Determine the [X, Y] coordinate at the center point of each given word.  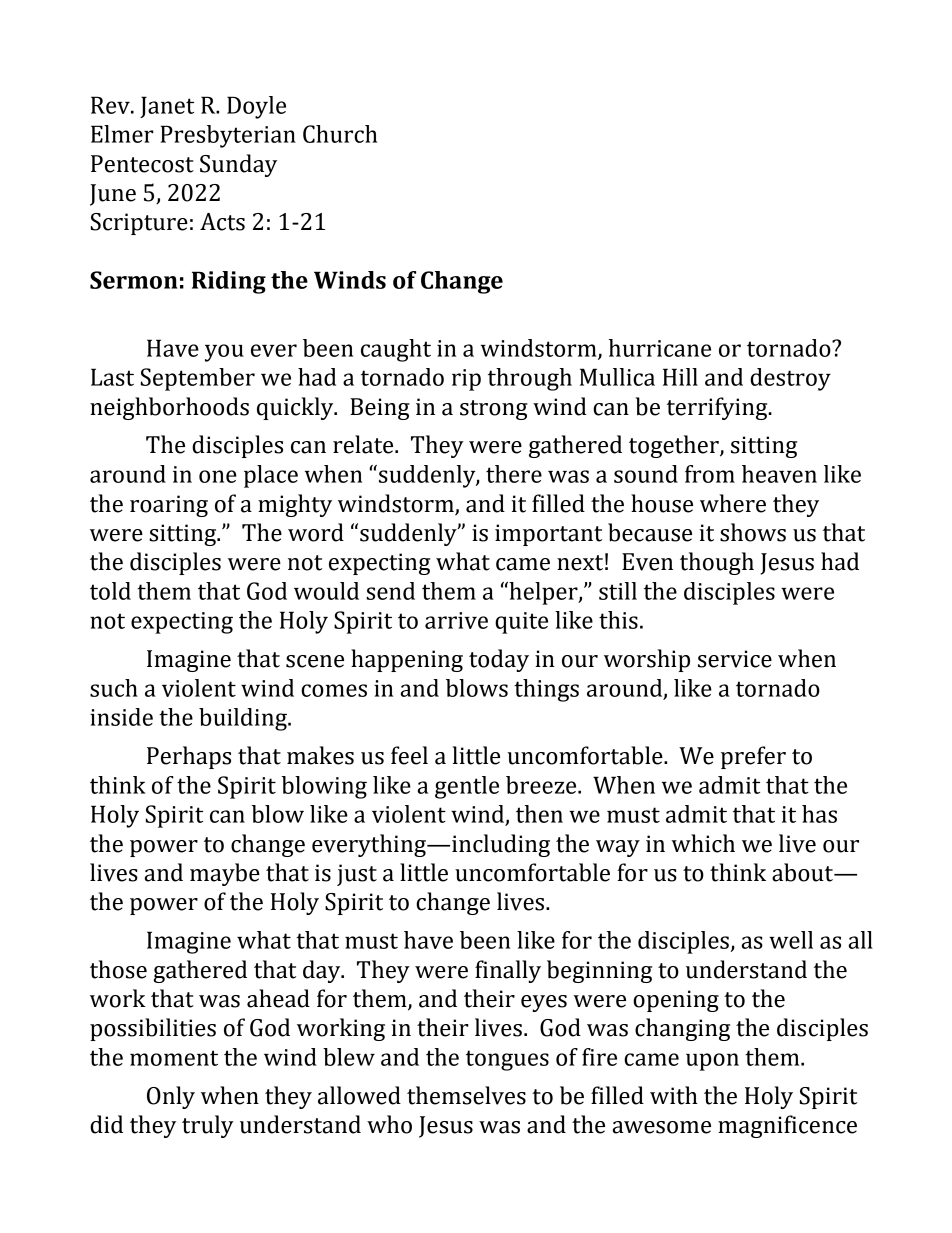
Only [171, 1097]
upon [712, 1062]
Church [340, 134]
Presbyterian [228, 136]
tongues [507, 1060]
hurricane [660, 348]
